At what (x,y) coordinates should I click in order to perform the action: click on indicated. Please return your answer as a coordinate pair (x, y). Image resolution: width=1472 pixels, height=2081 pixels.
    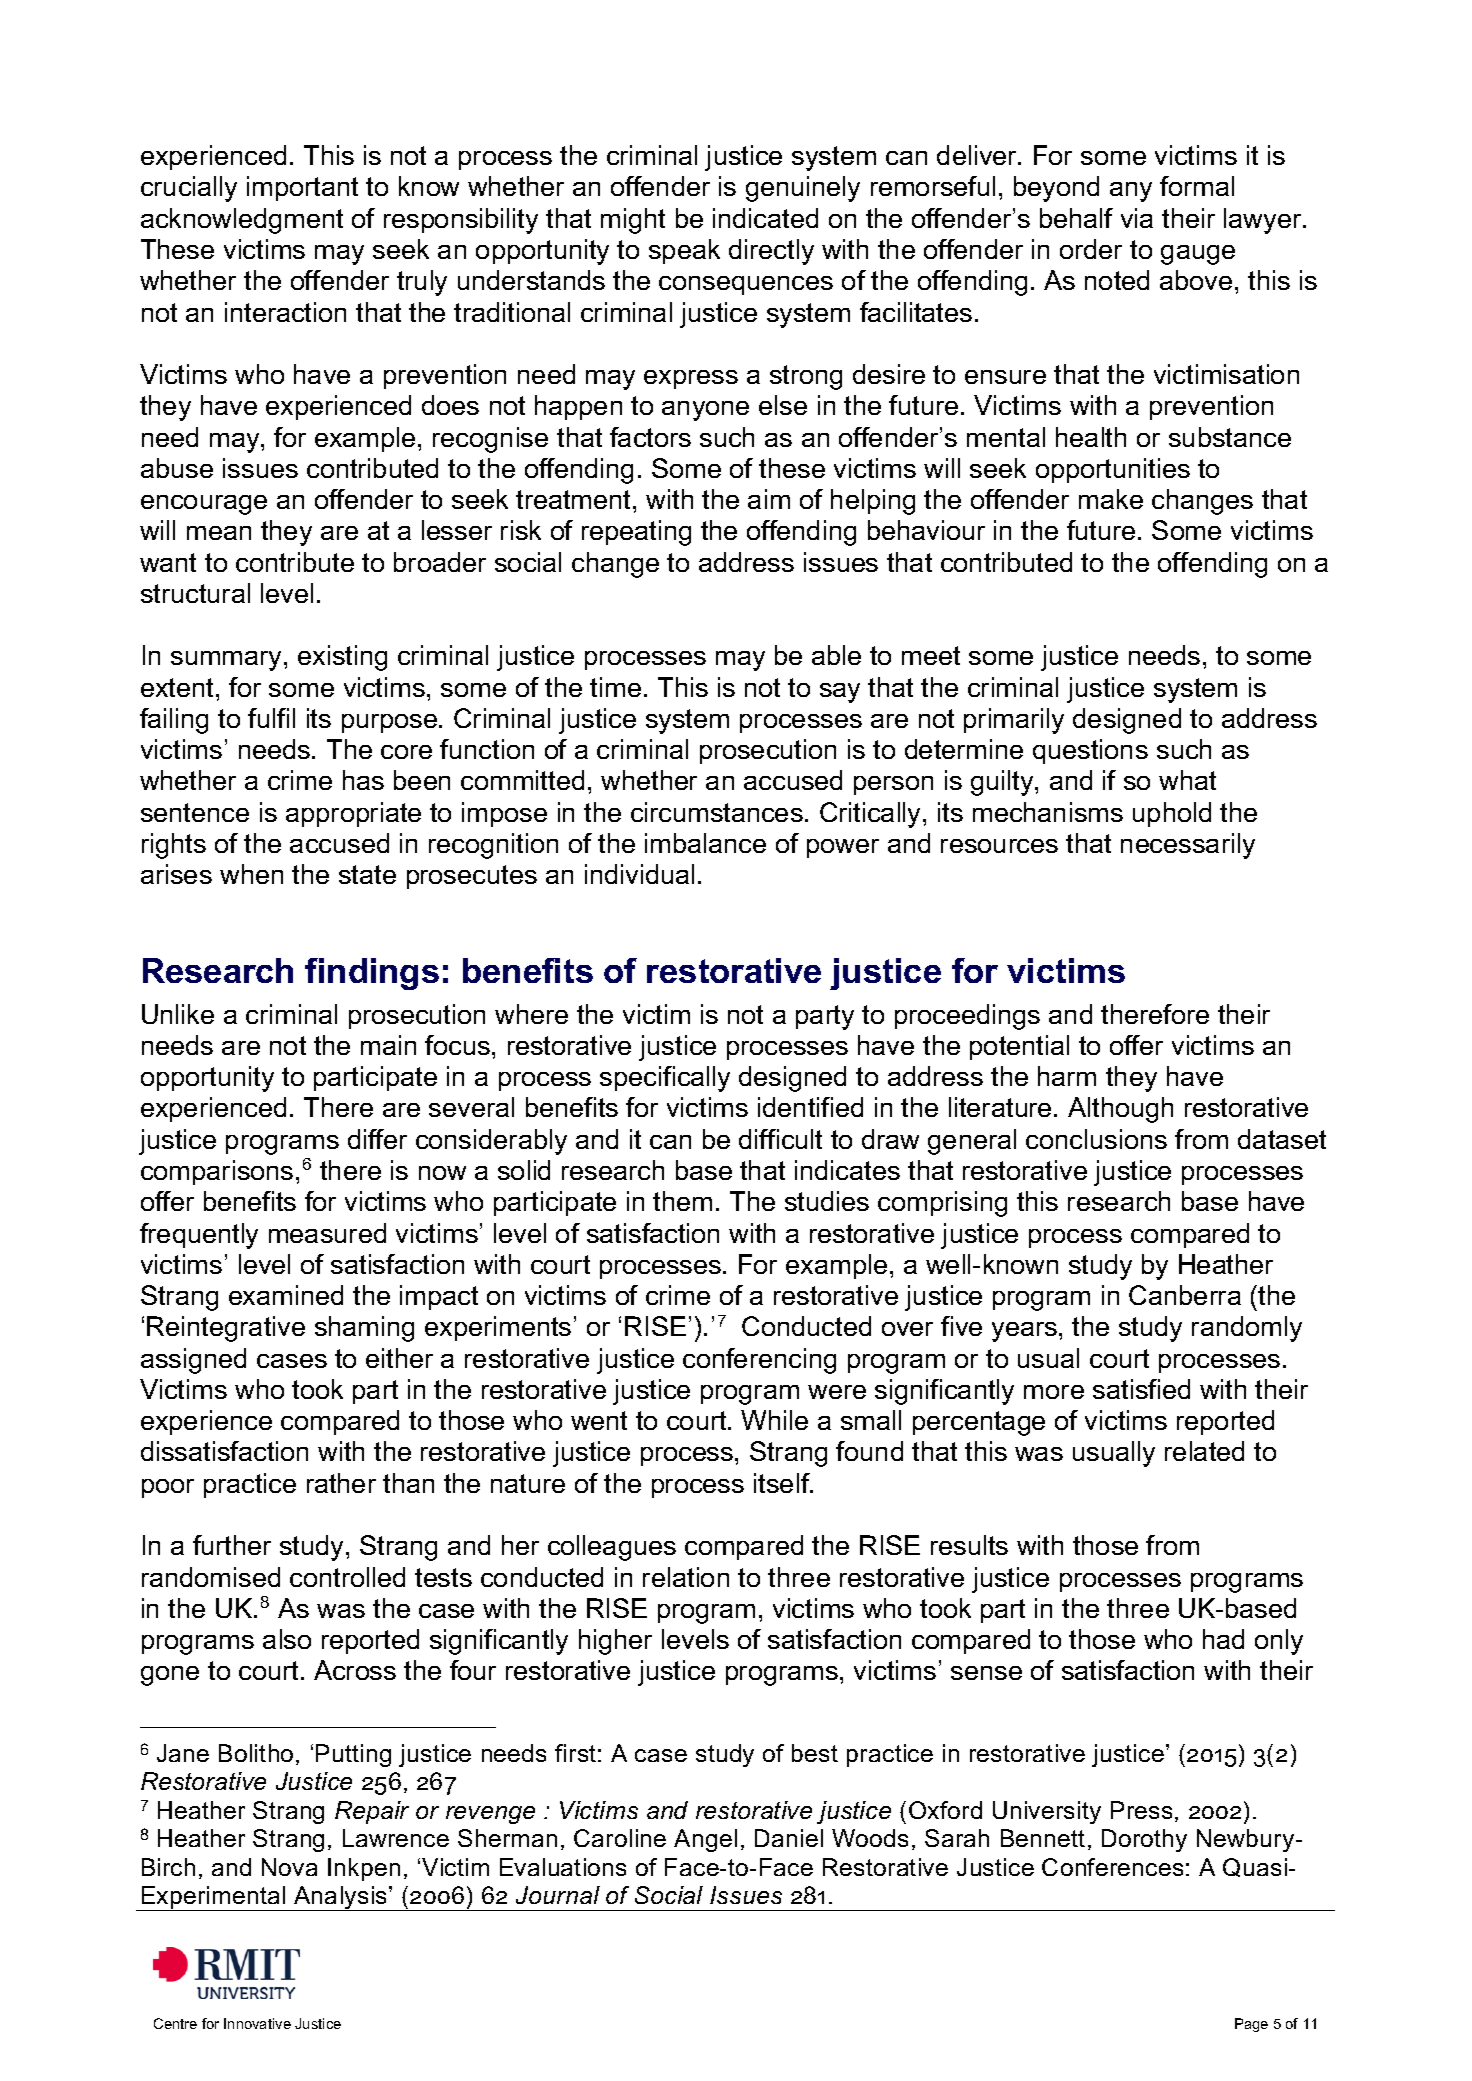
    Looking at the image, I should click on (765, 218).
